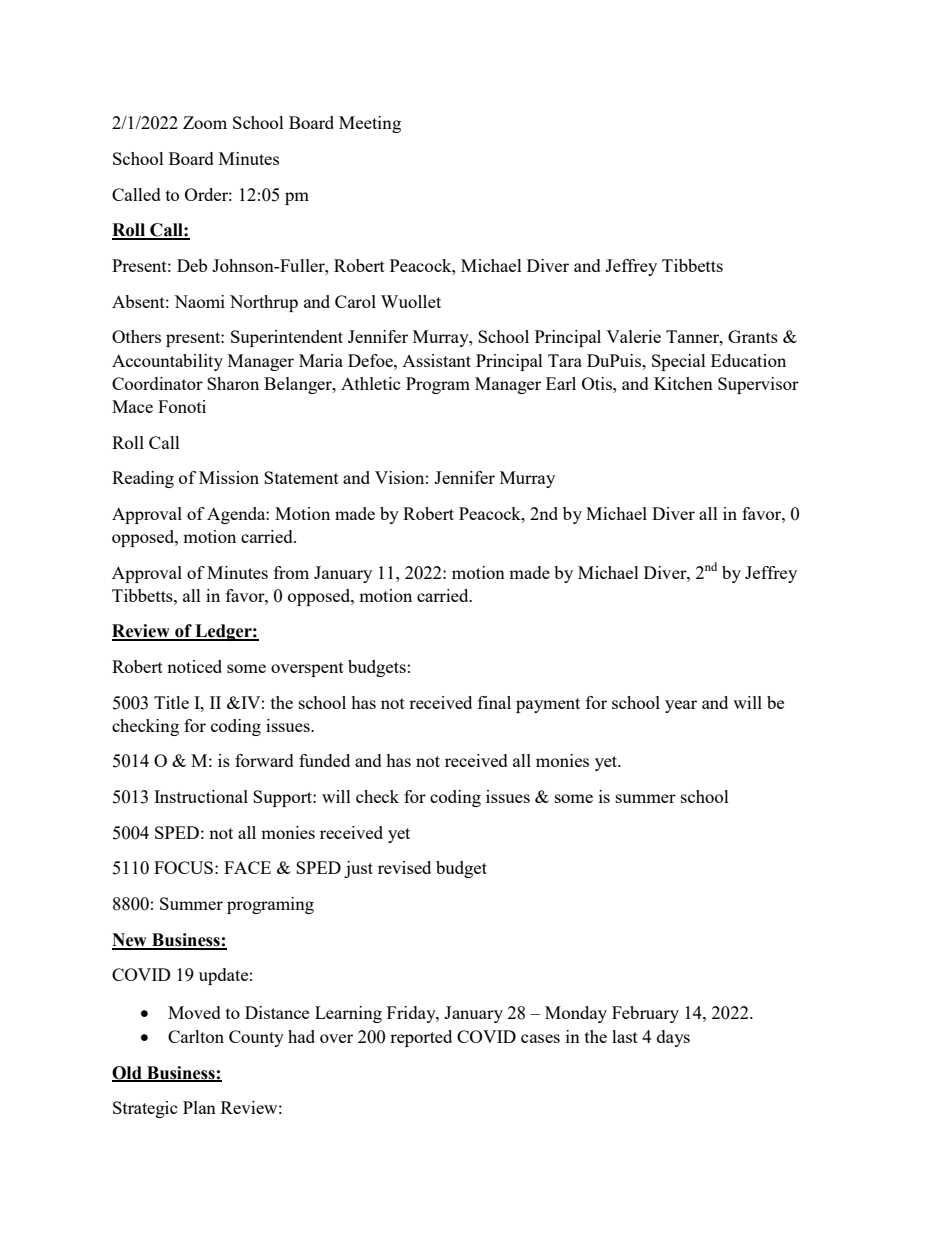  I want to click on Valerie, so click(633, 336).
